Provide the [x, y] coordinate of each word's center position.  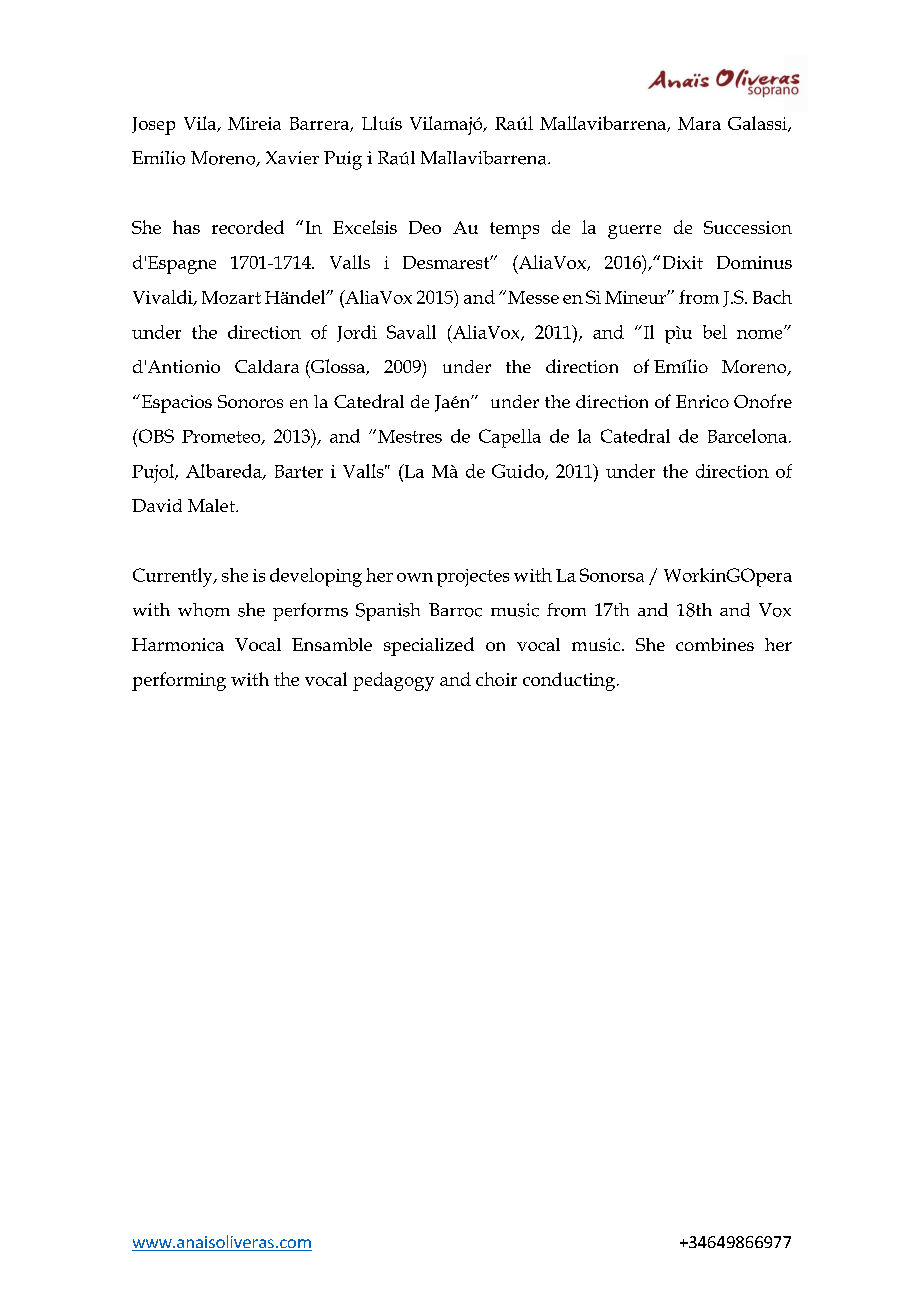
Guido [519, 472]
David [157, 505]
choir [496, 679]
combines [715, 644]
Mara [699, 123]
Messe [533, 297]
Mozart [231, 297]
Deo [425, 227]
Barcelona [747, 436]
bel [715, 332]
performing [179, 681]
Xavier [292, 158]
